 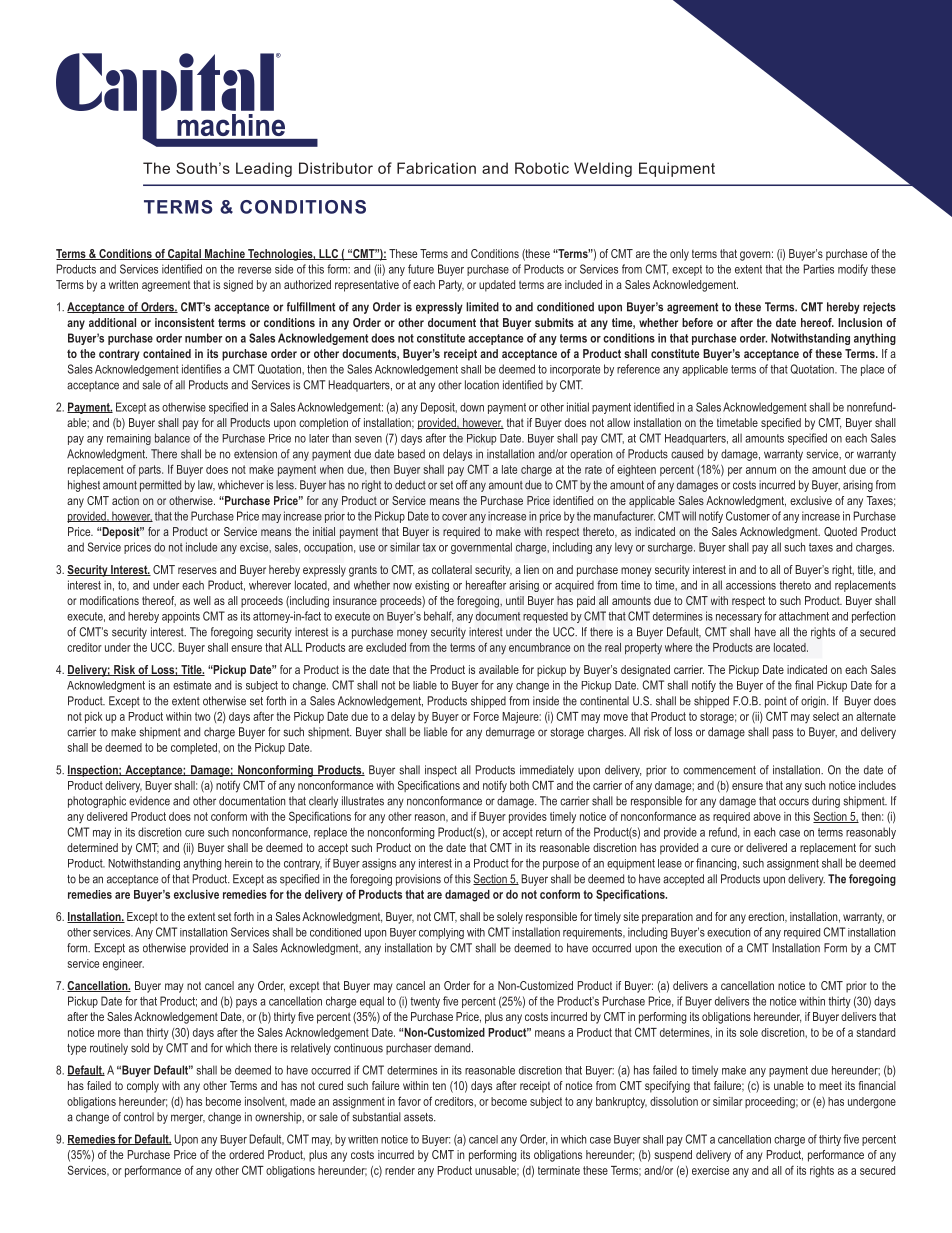 I want to click on final, so click(x=804, y=685).
